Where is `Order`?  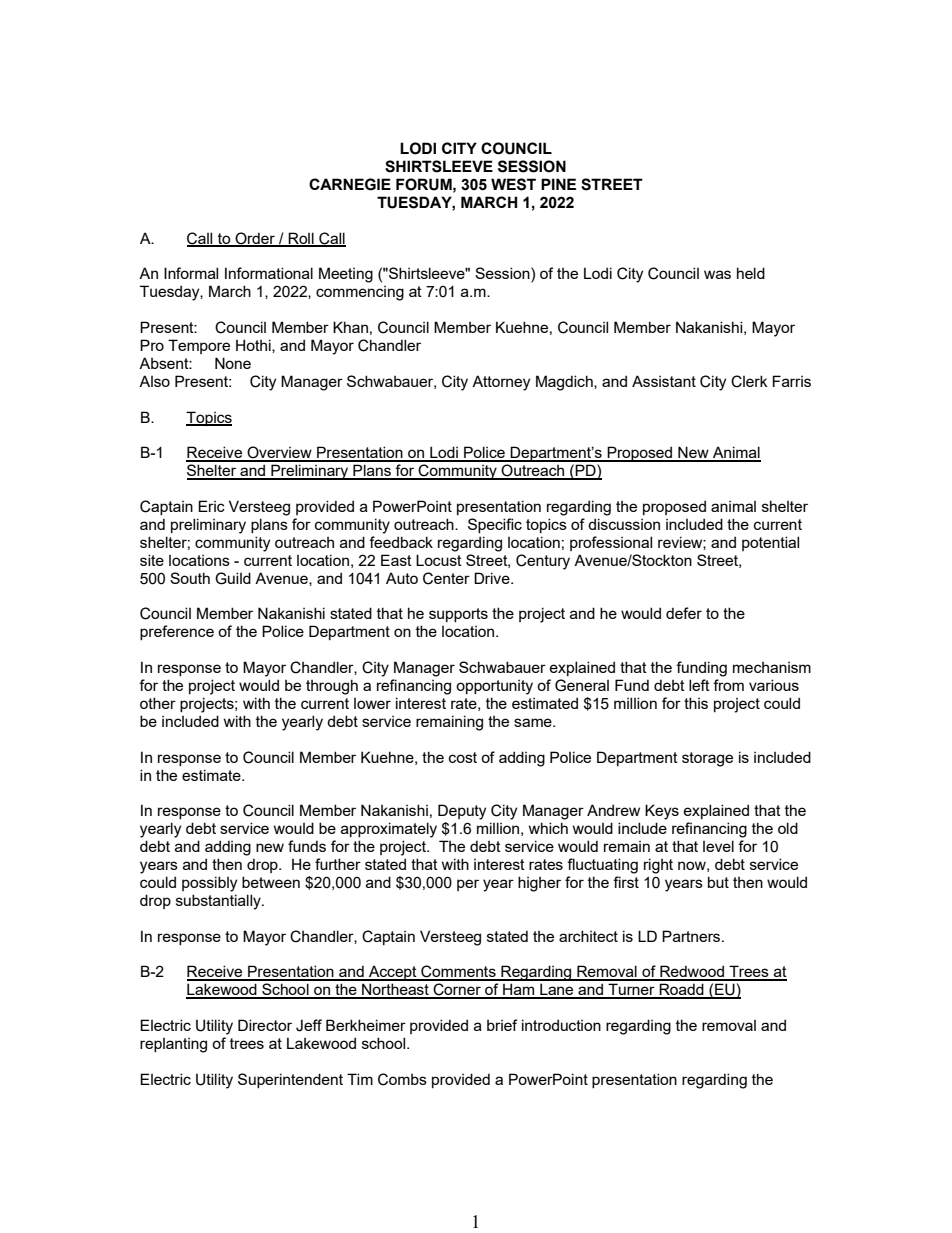
Order is located at coordinates (255, 239).
